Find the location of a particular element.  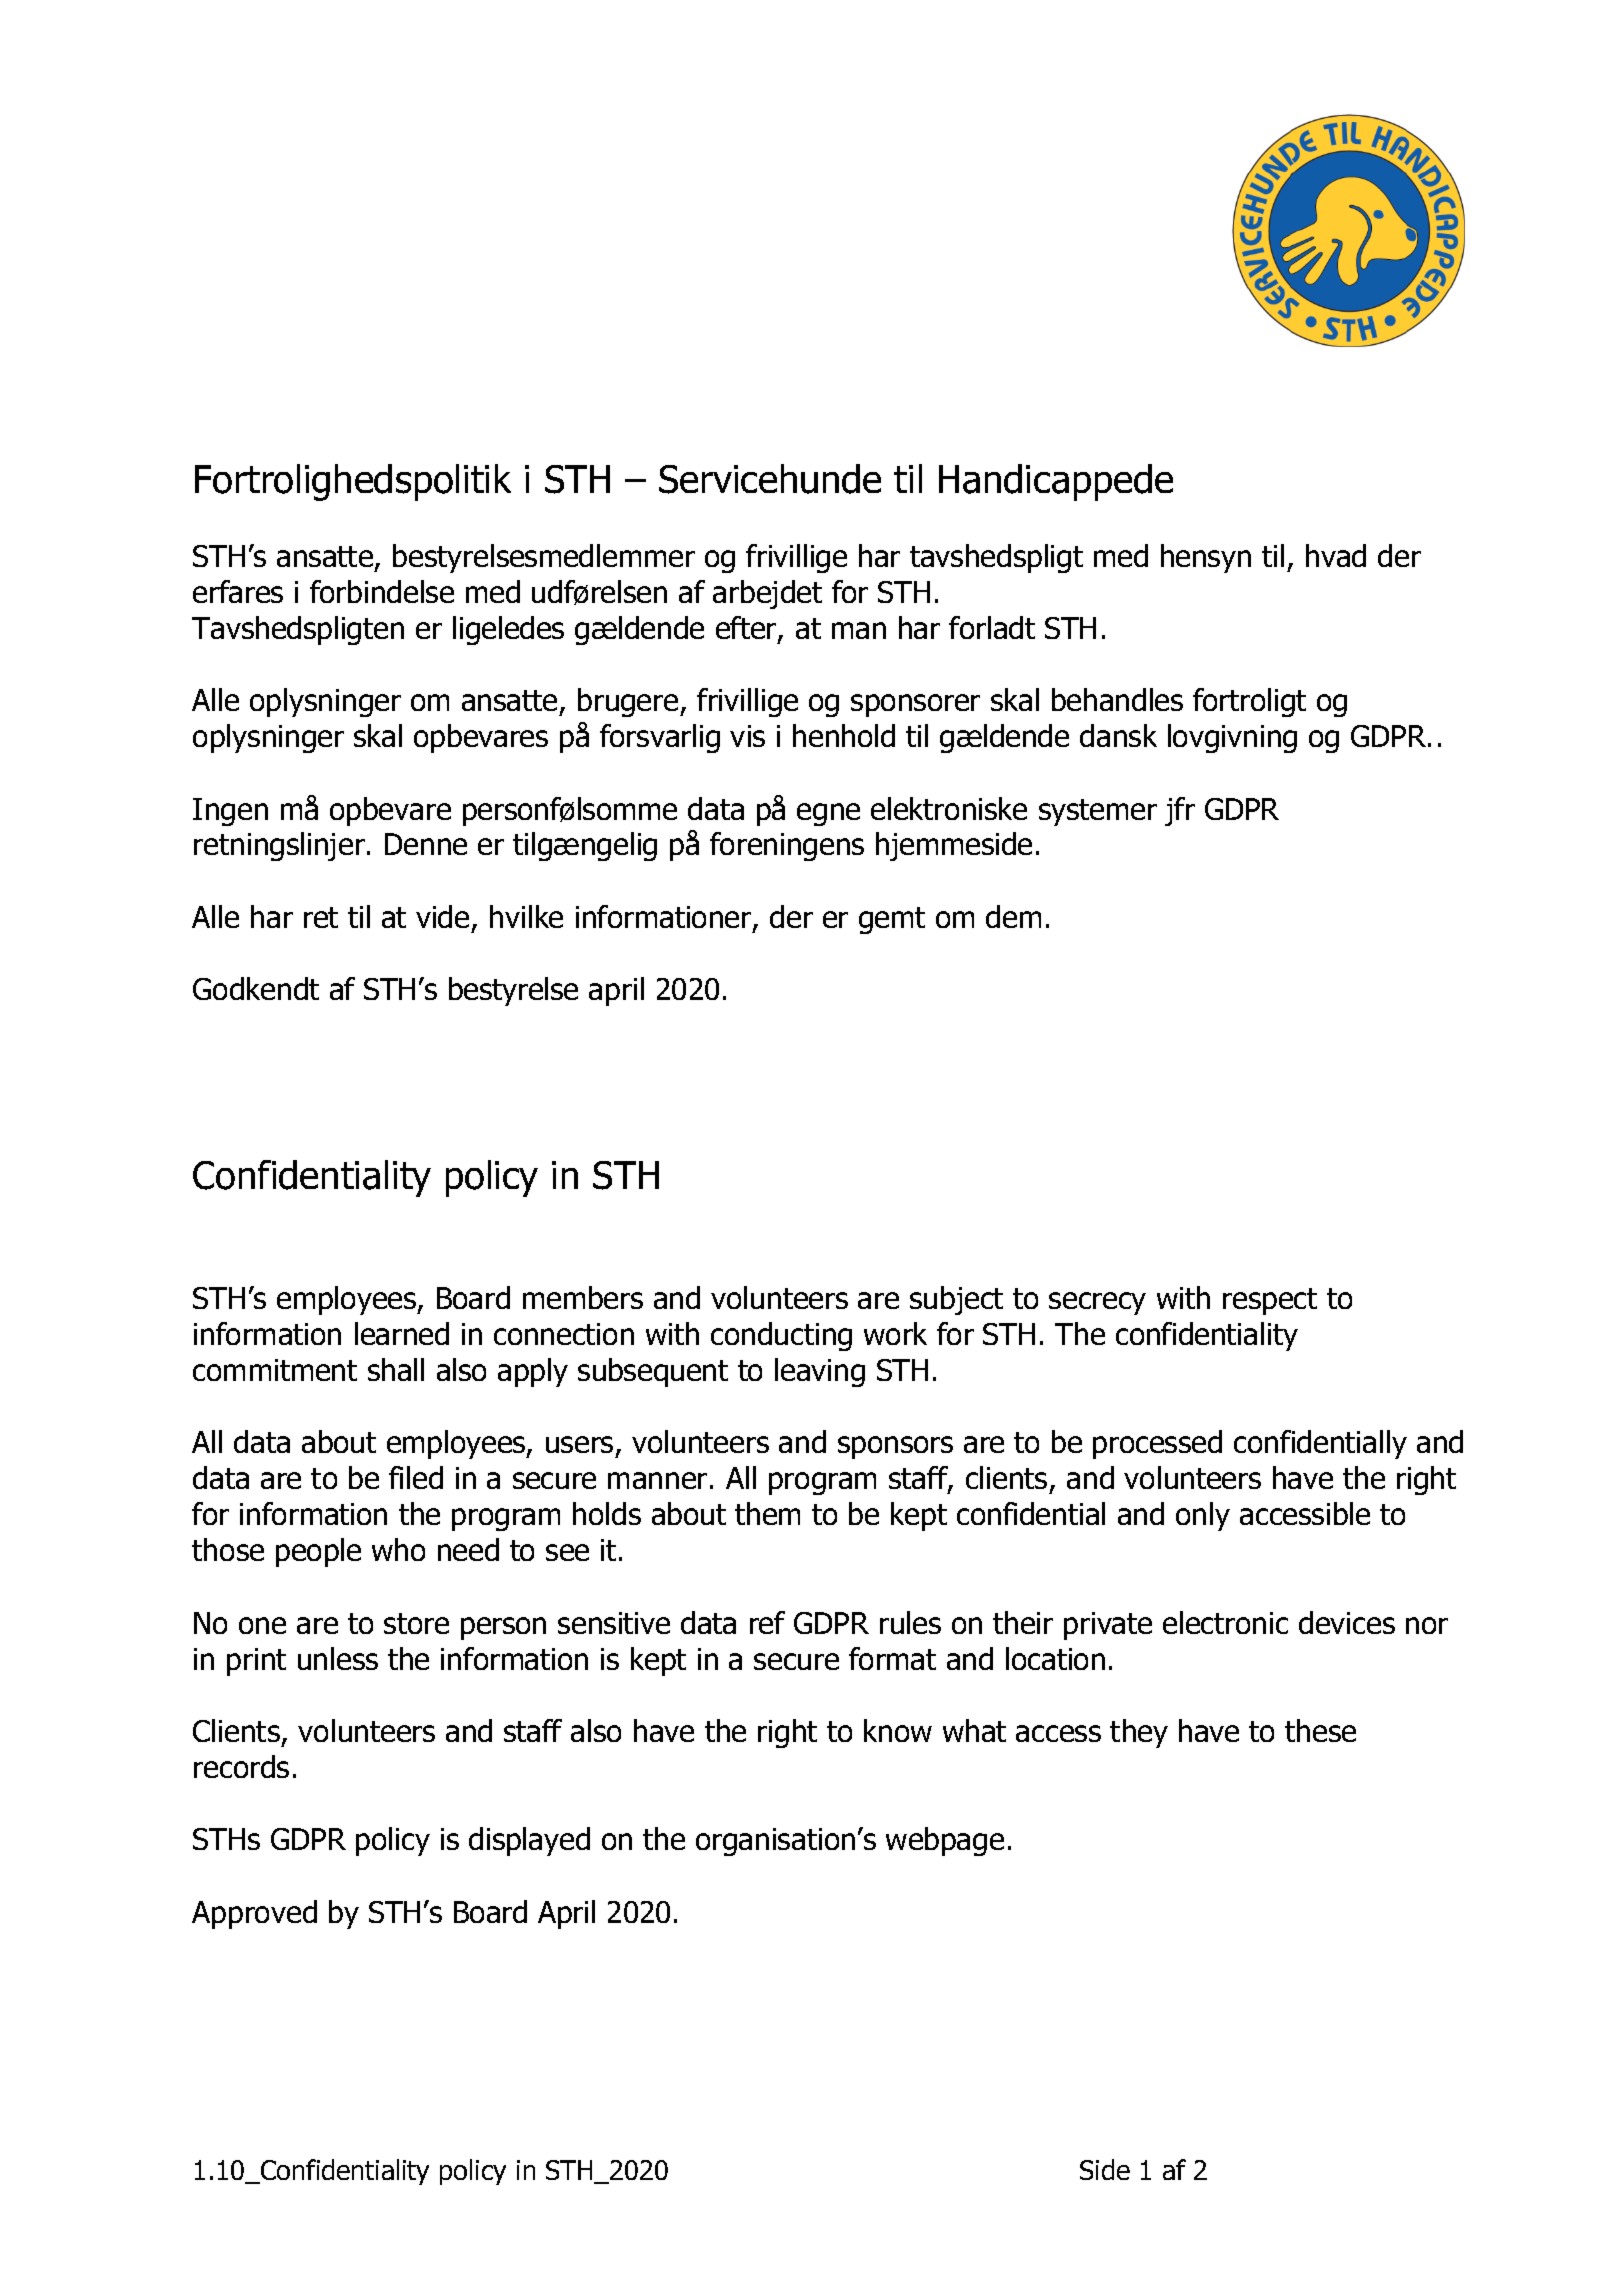

learned is located at coordinates (402, 1333).
